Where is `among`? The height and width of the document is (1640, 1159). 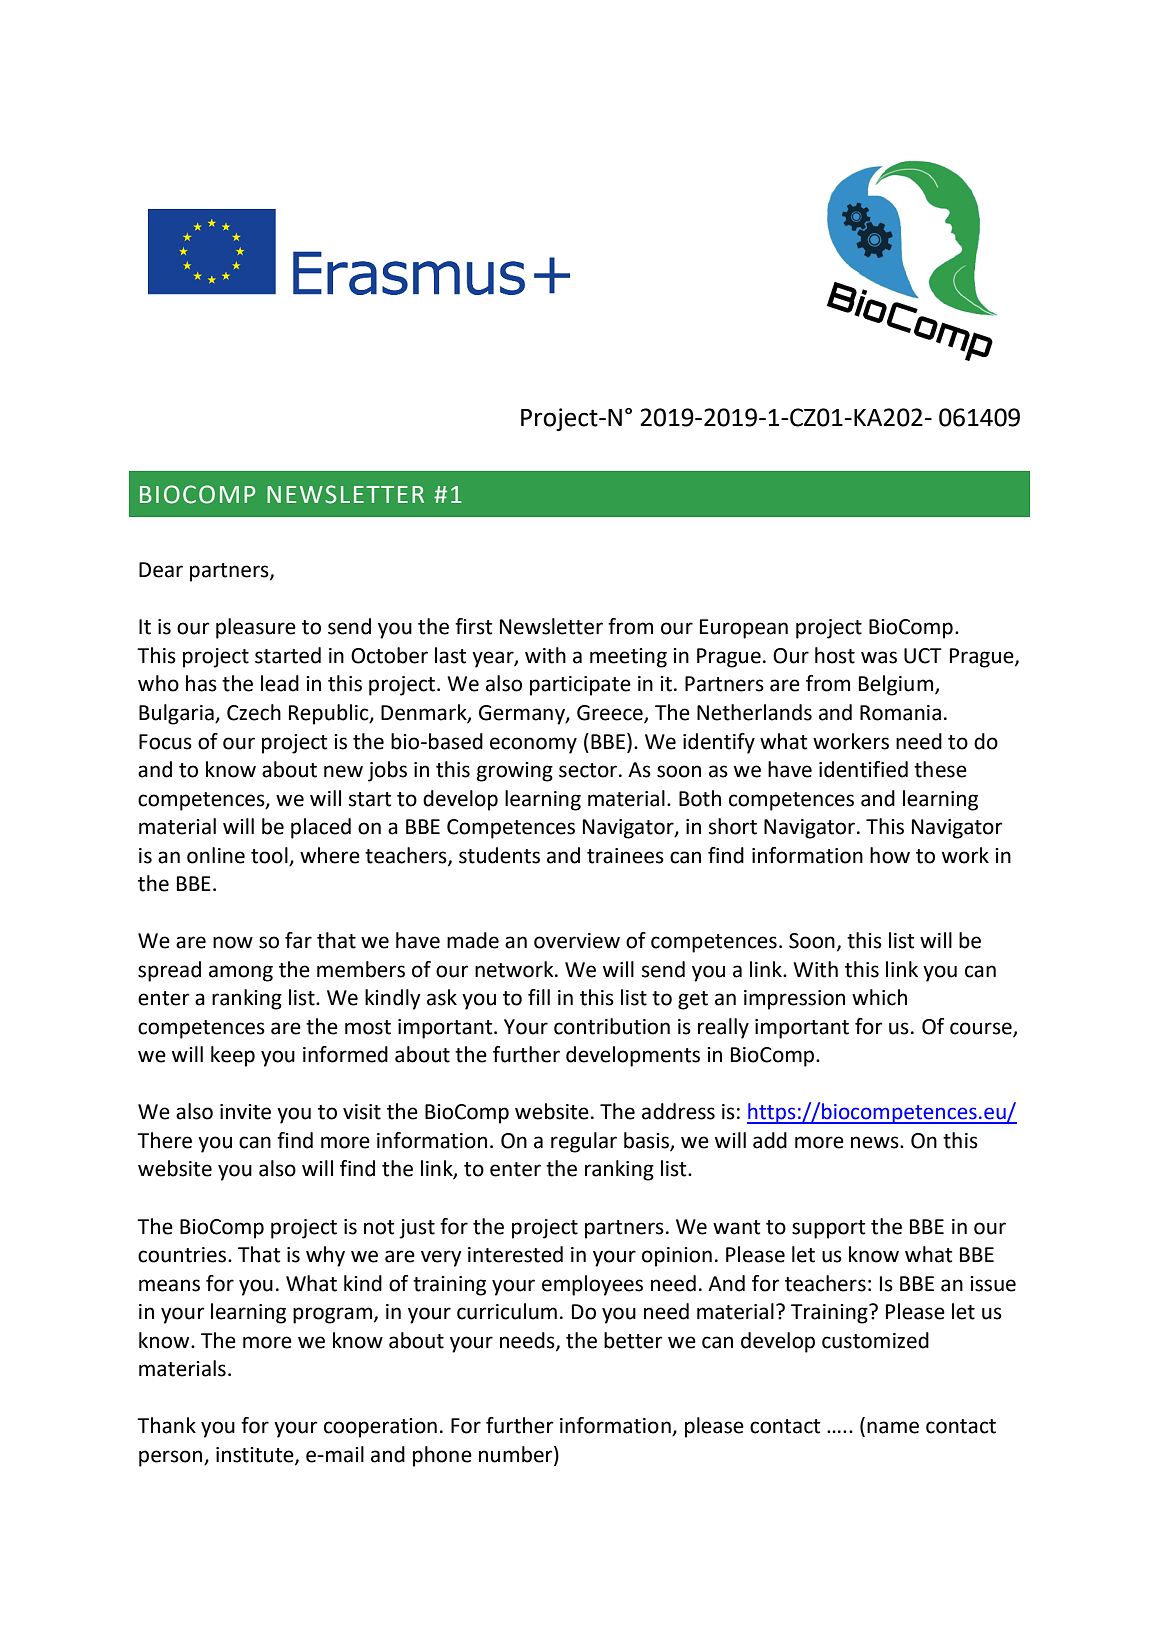 among is located at coordinates (241, 973).
